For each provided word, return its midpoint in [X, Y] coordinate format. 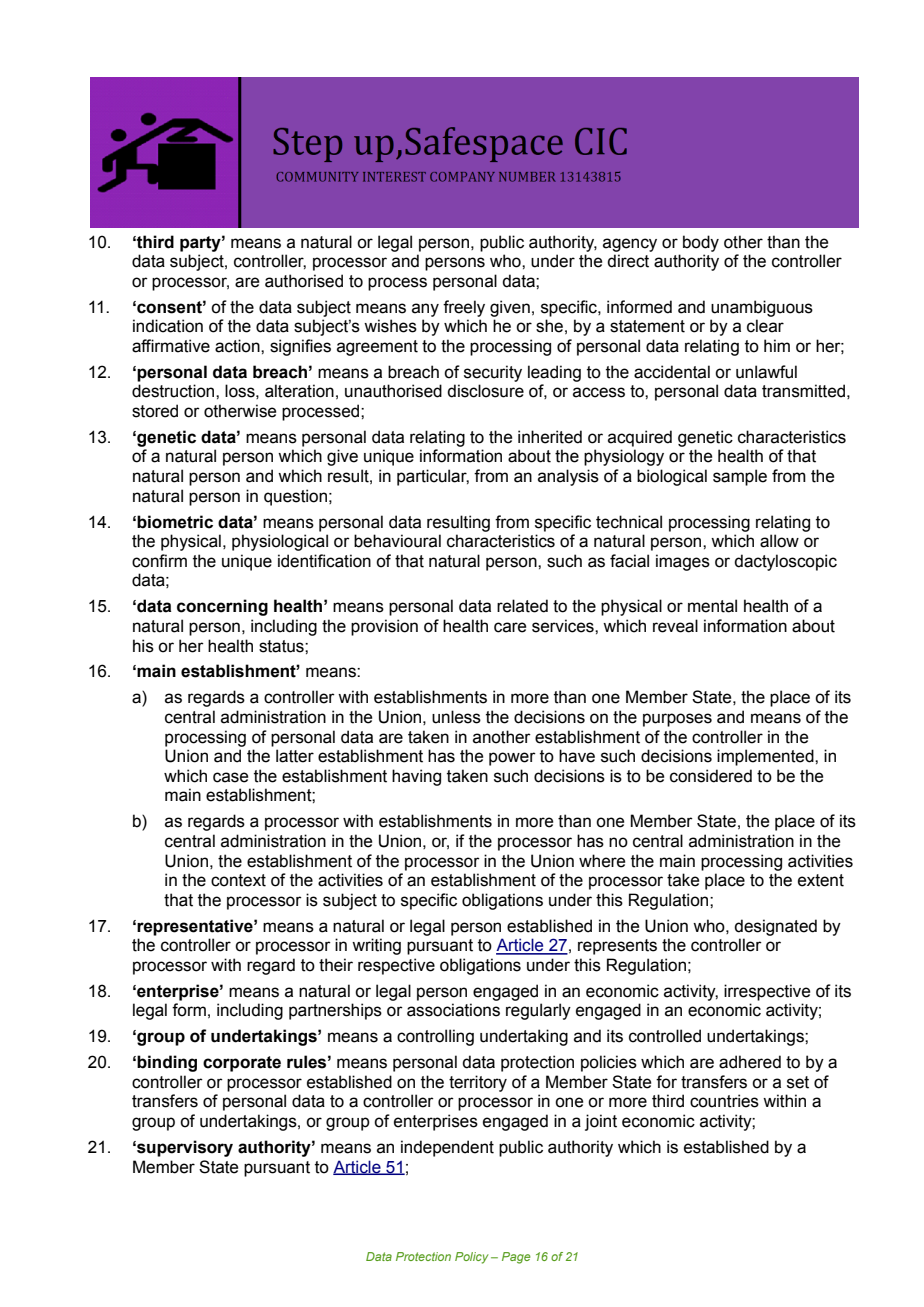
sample [740, 477]
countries [724, 1101]
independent [447, 1148]
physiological [280, 542]
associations [453, 1010]
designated [775, 927]
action [238, 346]
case [230, 777]
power [512, 759]
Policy [472, 1258]
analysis [568, 477]
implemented [766, 757]
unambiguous [762, 308]
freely [464, 308]
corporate [242, 1064]
